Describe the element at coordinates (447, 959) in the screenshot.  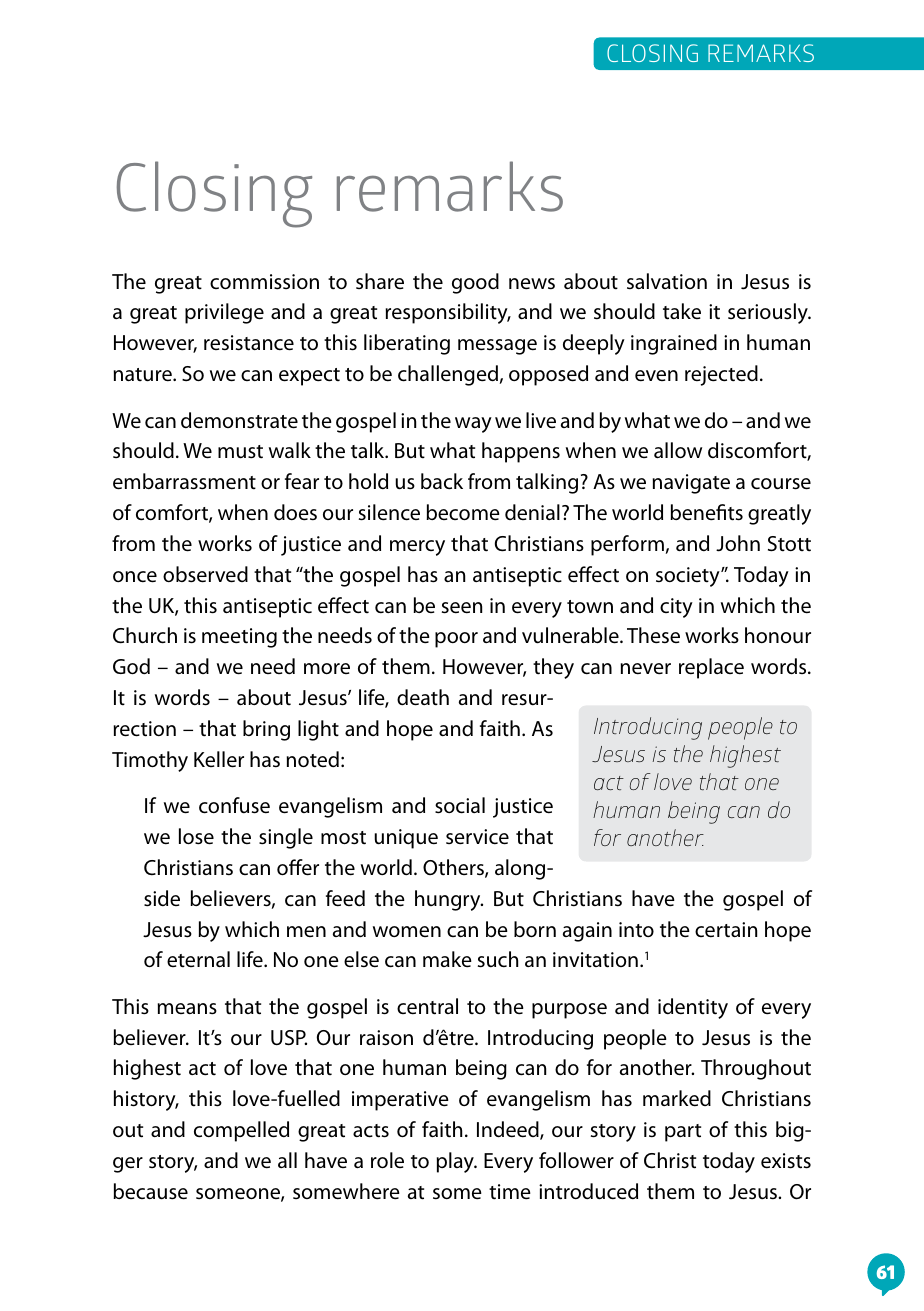
I see `make` at that location.
